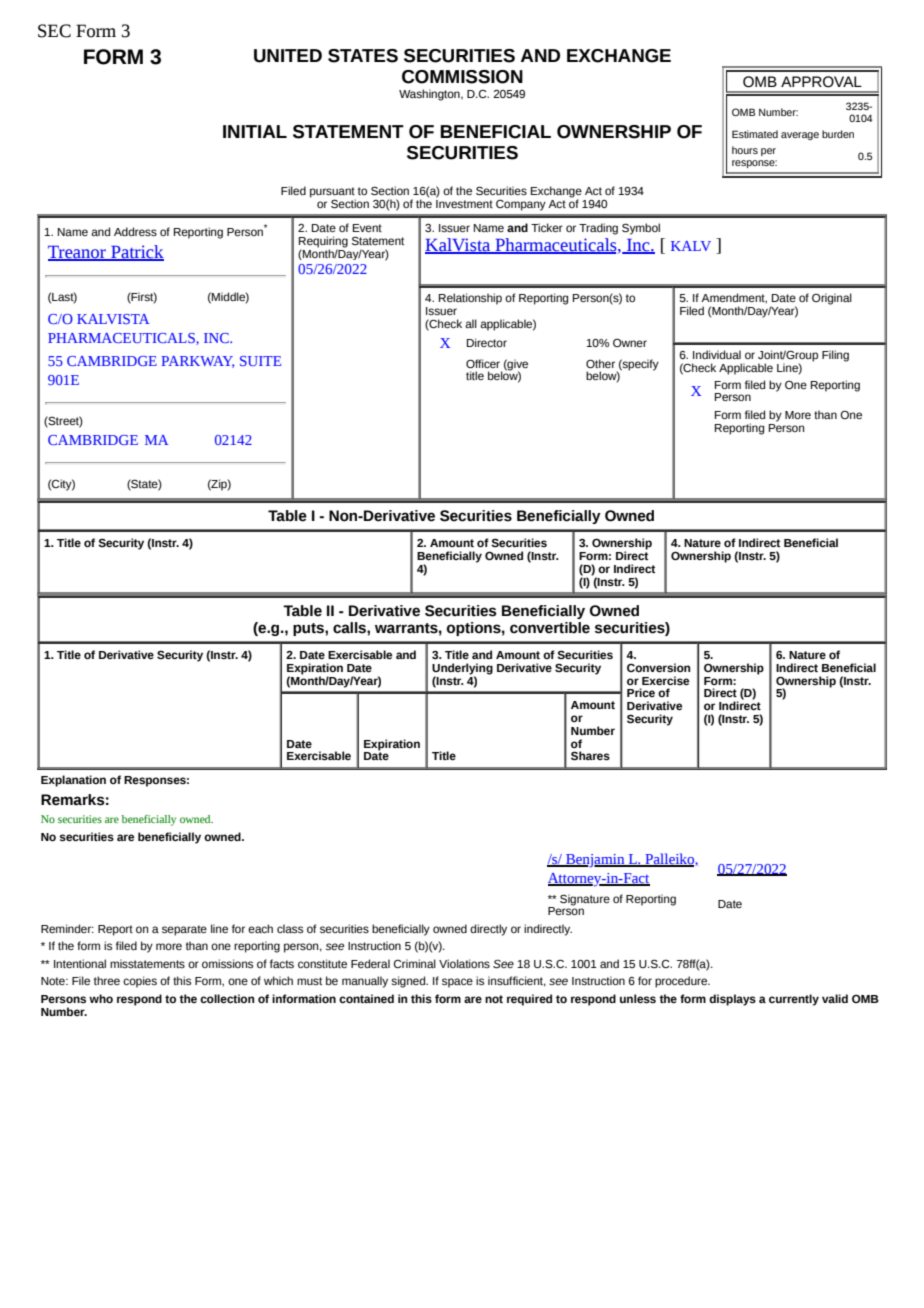 This document has width=924, height=1308. I want to click on COMMISSION, so click(462, 77).
